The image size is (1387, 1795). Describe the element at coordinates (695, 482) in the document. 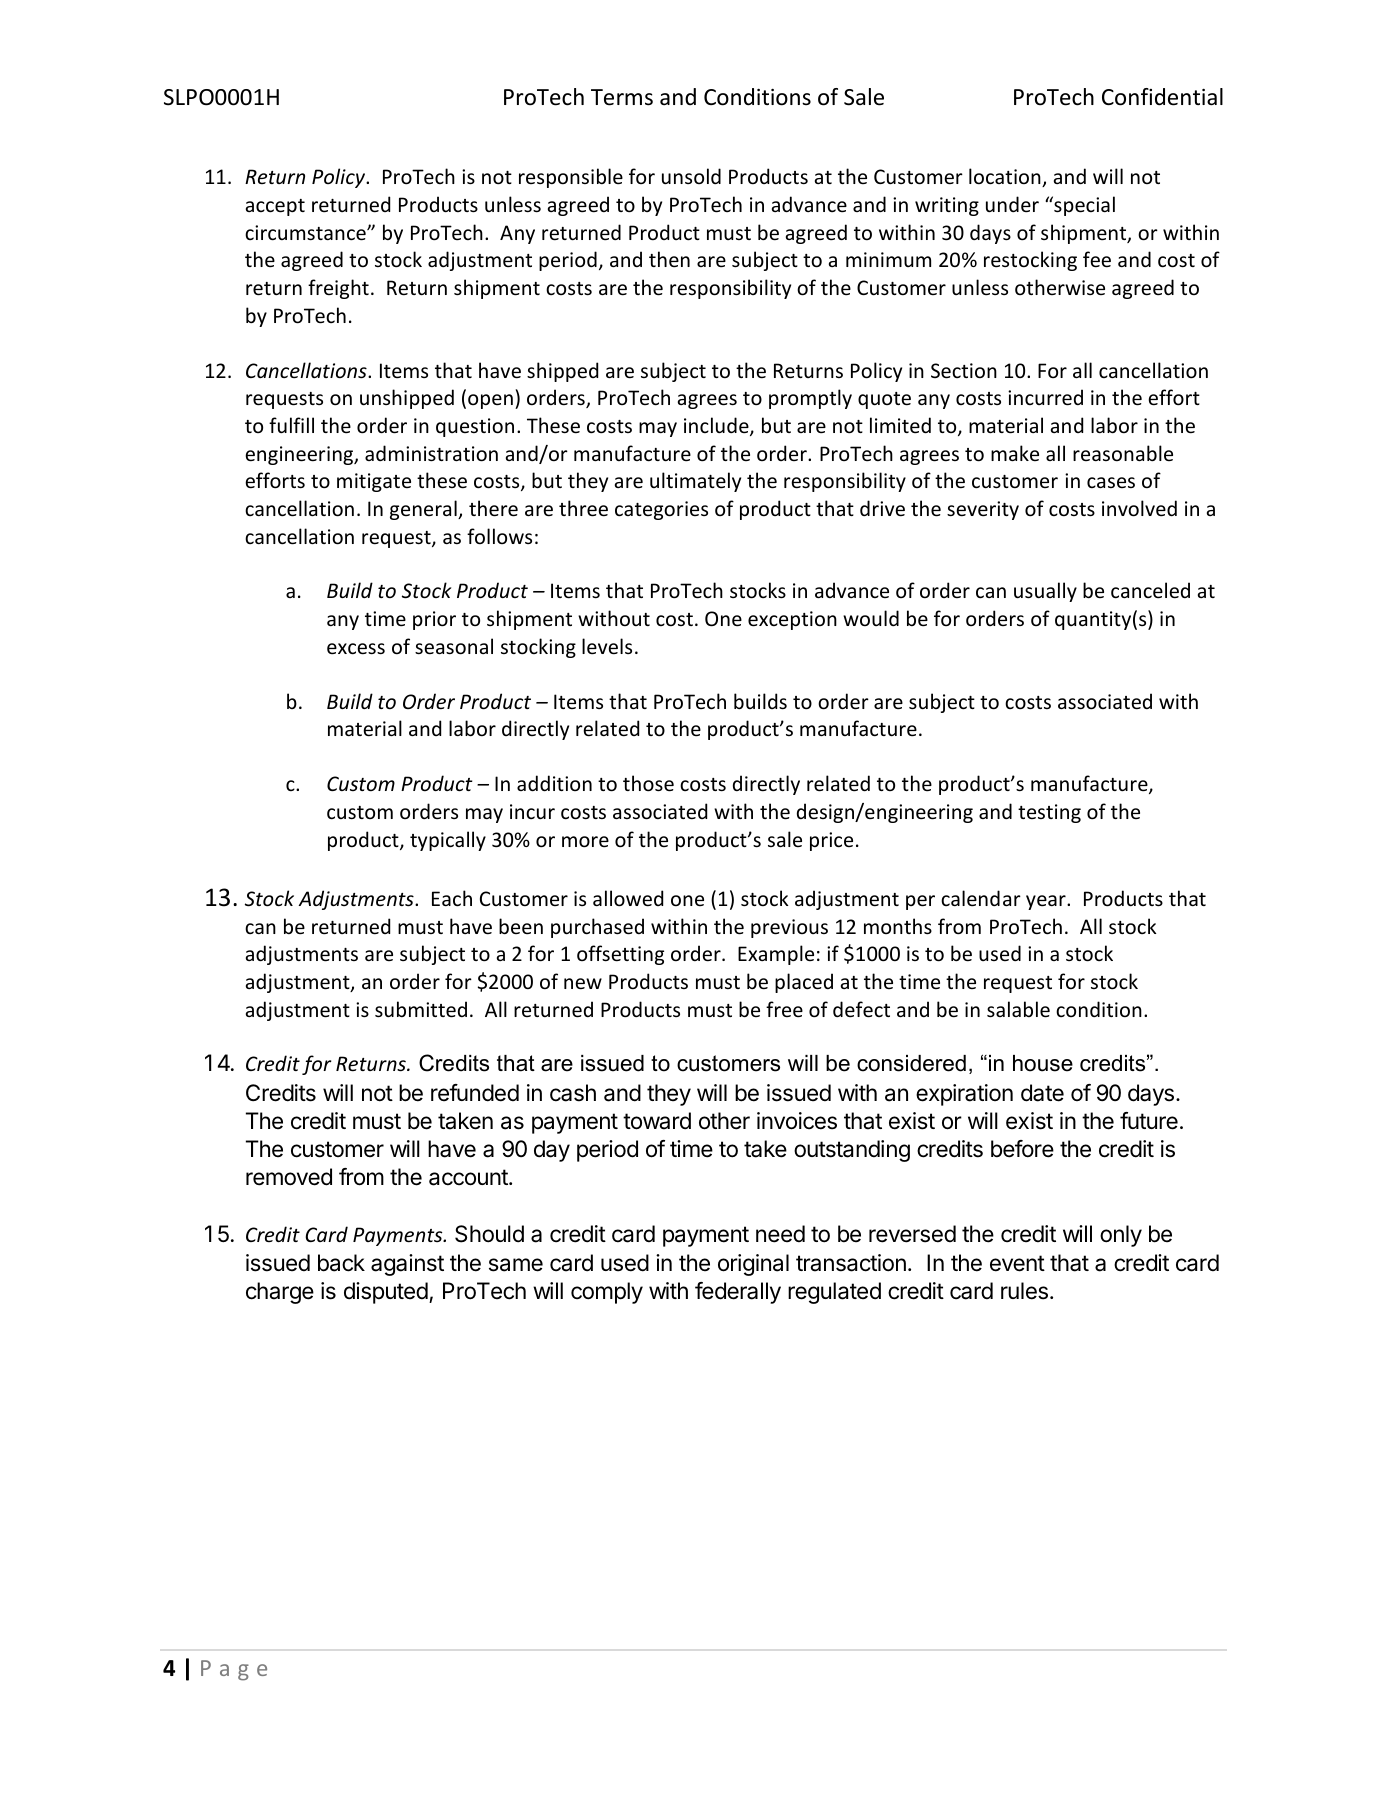

I see `ultimately` at that location.
